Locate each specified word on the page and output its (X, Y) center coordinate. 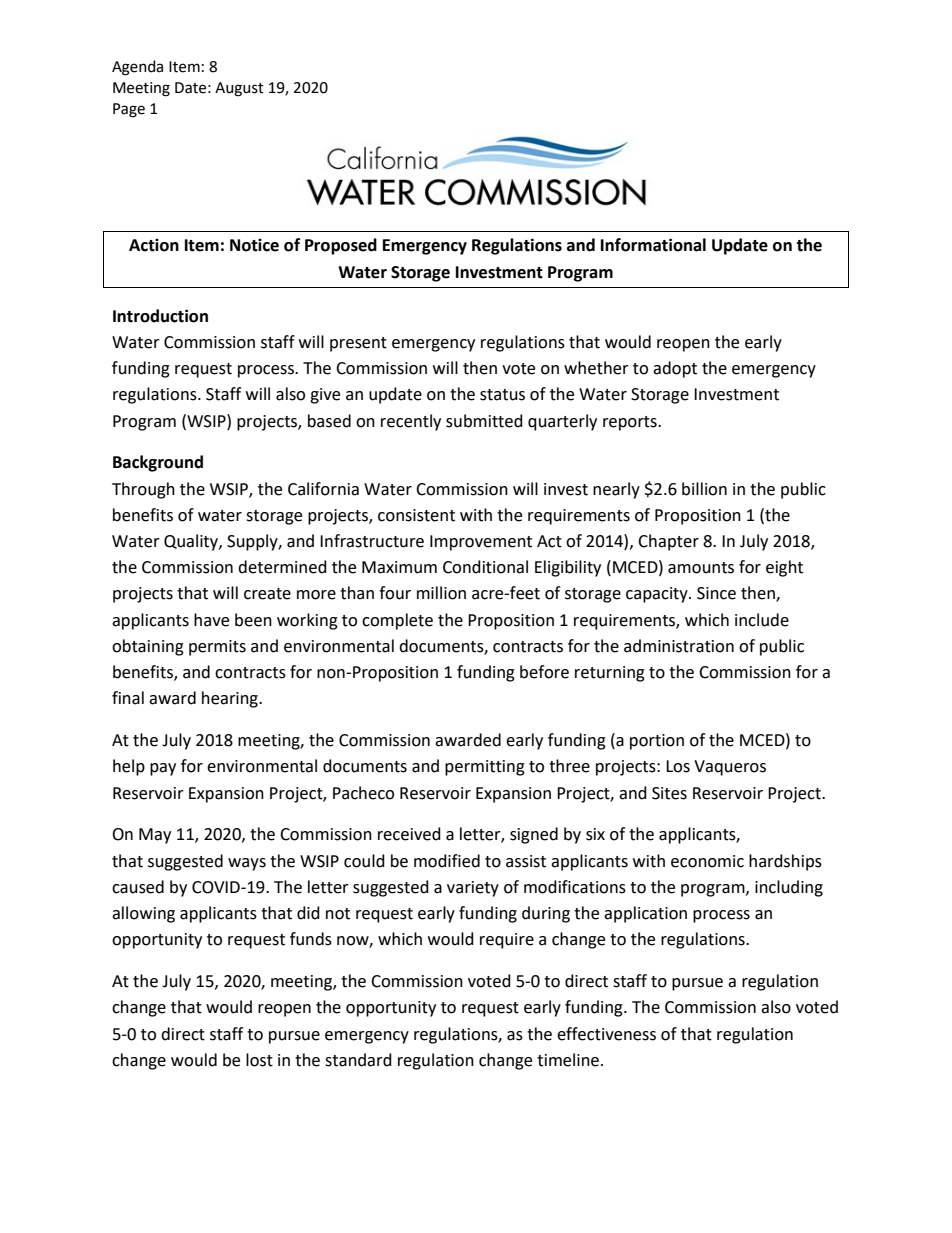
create (267, 594)
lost (259, 1060)
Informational (653, 245)
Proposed (341, 246)
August (239, 89)
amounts (701, 568)
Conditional (485, 567)
